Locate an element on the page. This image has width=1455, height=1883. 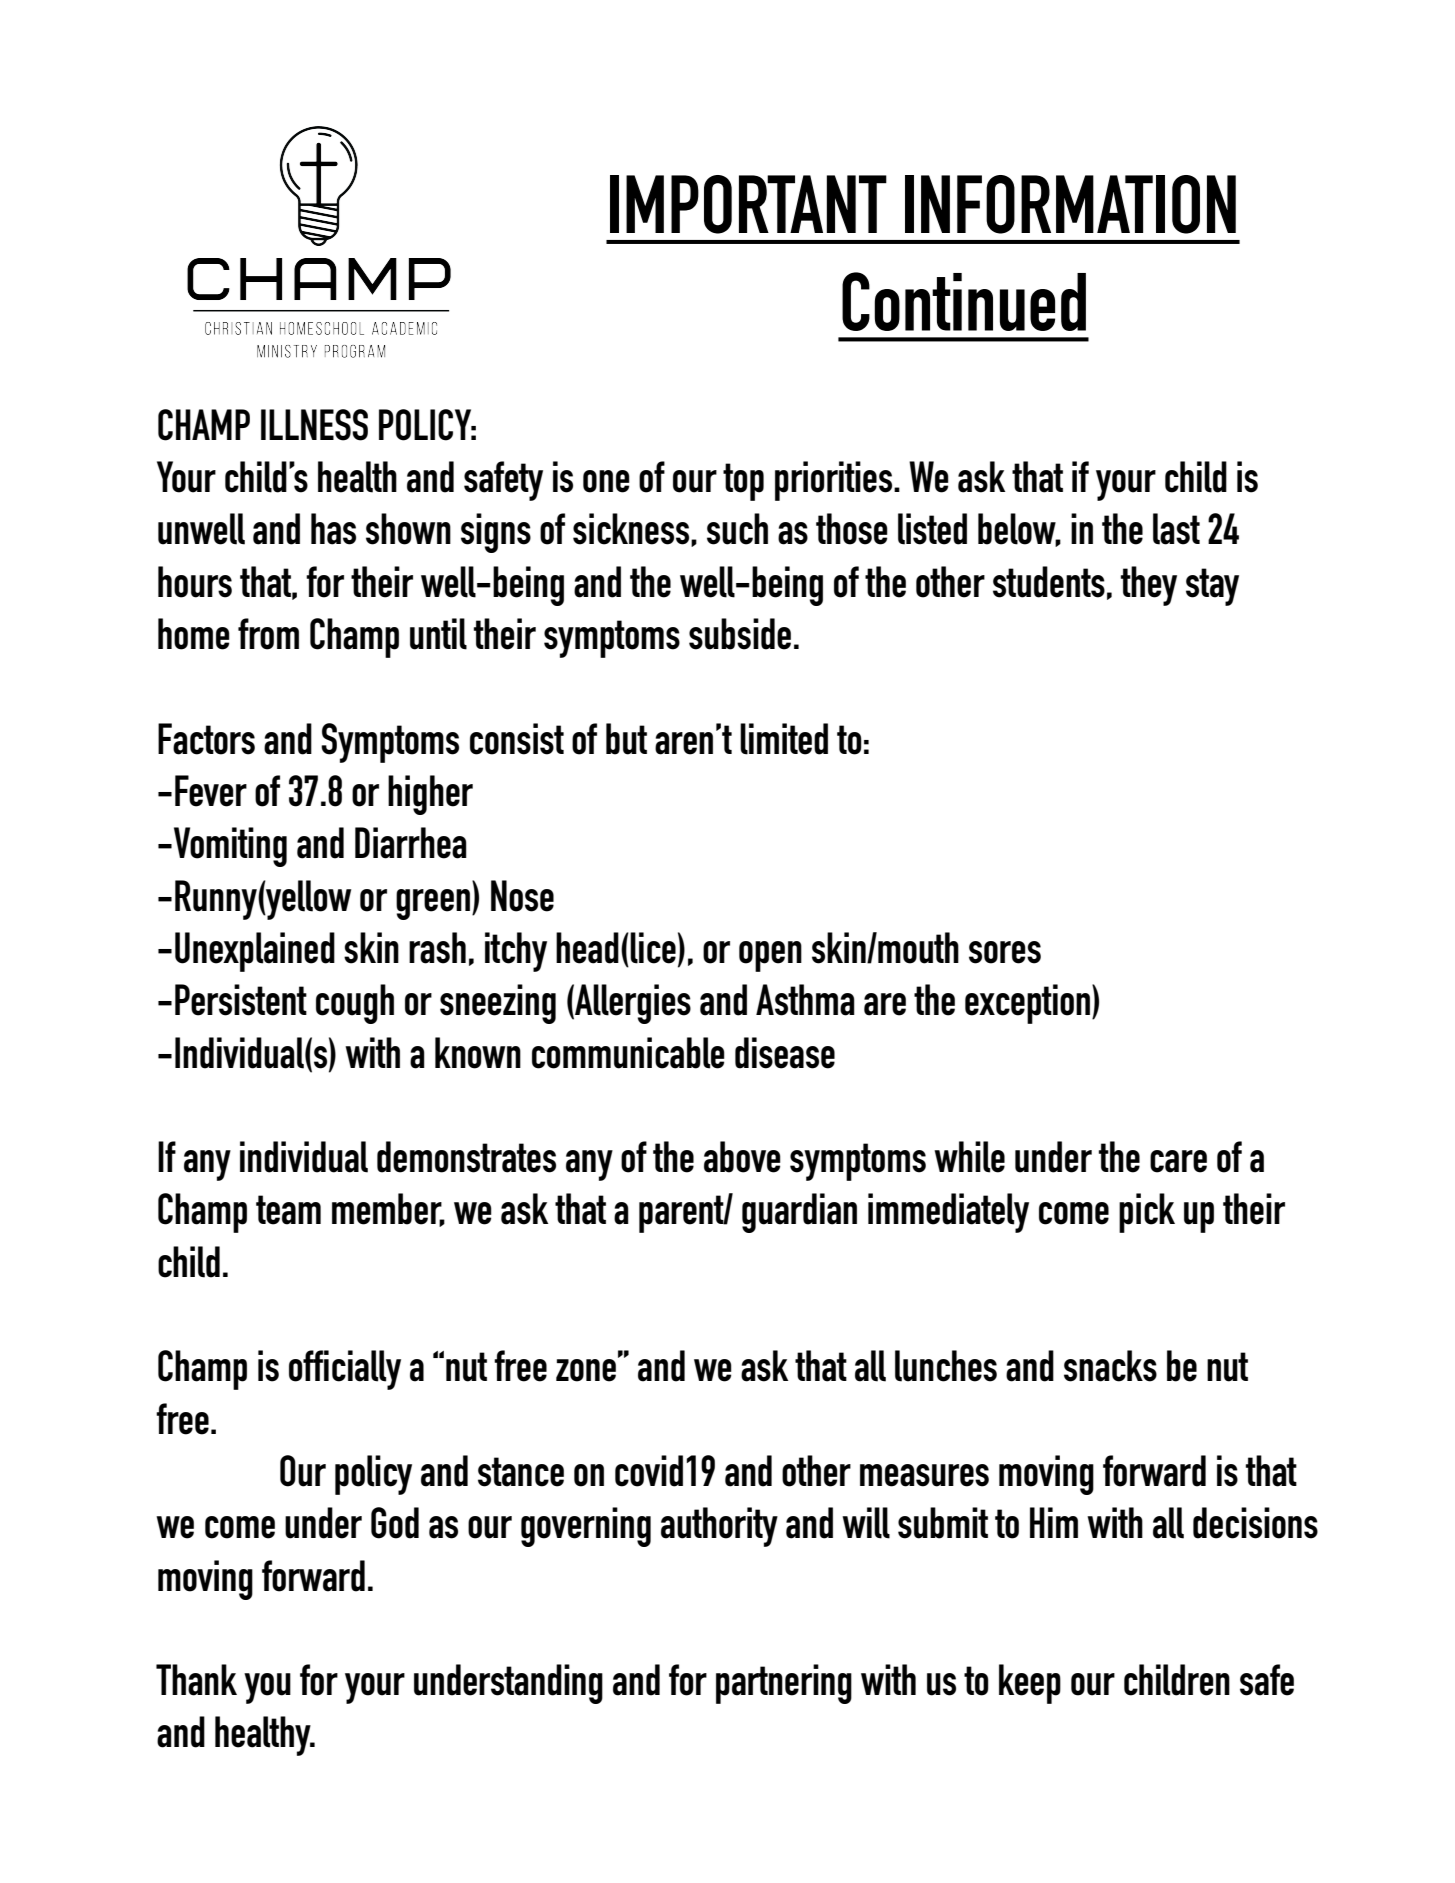
Thank is located at coordinates (196, 1680).
